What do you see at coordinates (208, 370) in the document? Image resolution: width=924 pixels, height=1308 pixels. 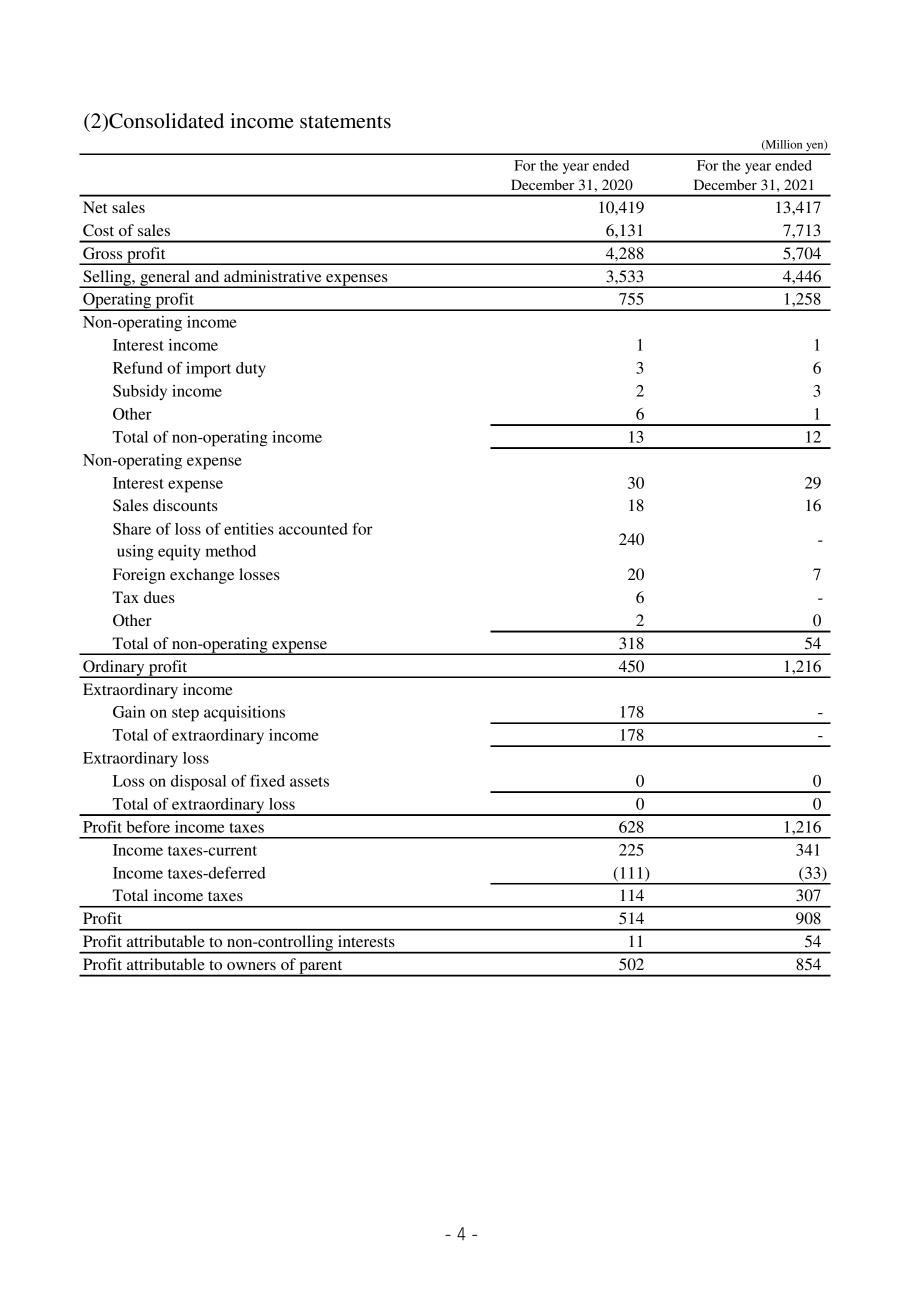 I see `import` at bounding box center [208, 370].
